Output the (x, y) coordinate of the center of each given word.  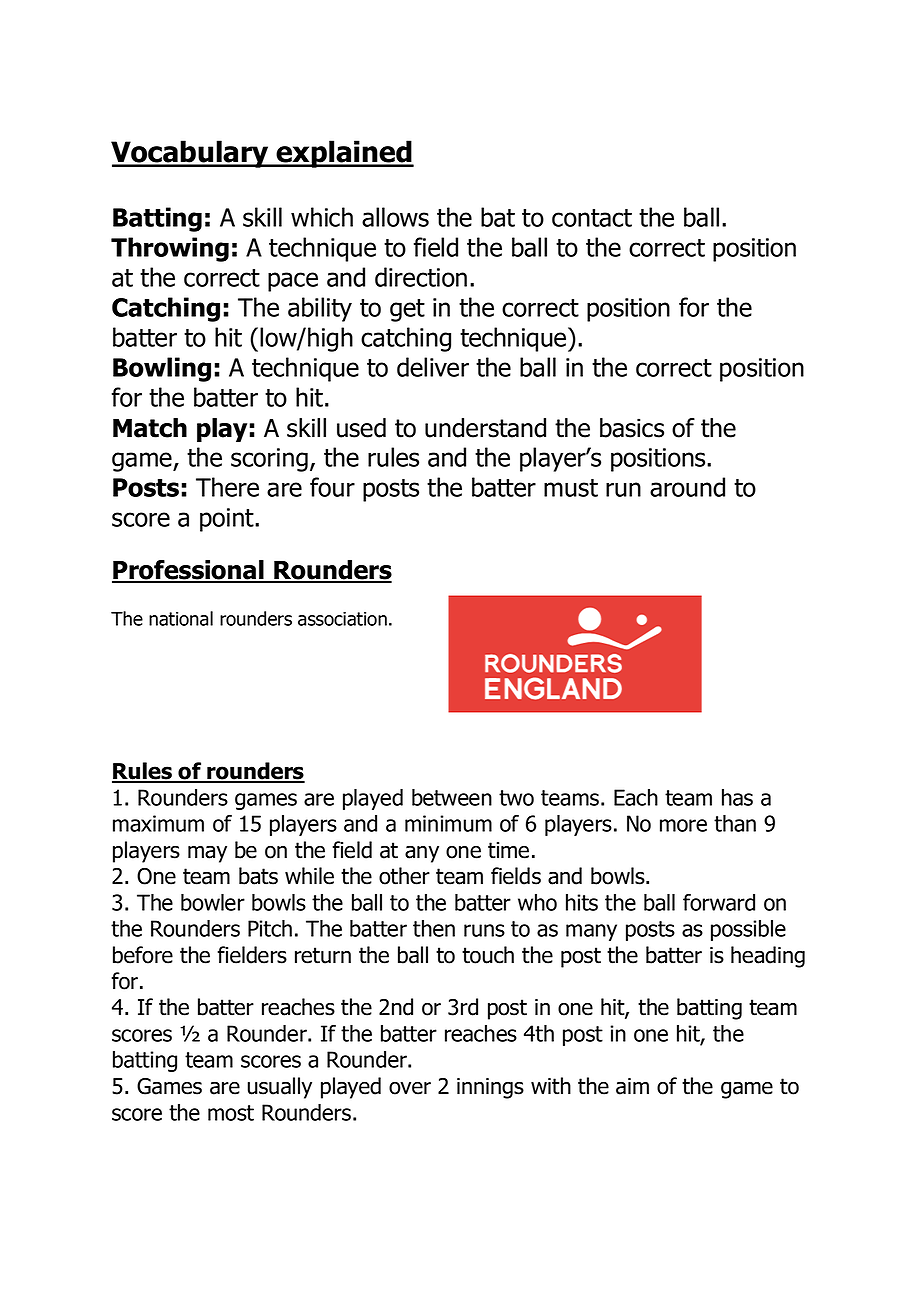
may (207, 854)
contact (592, 218)
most (231, 1113)
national (181, 618)
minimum (448, 823)
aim (632, 1086)
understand (485, 428)
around (687, 487)
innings (490, 1088)
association (342, 619)
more (683, 825)
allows (395, 217)
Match (150, 428)
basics (632, 428)
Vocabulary (191, 154)
